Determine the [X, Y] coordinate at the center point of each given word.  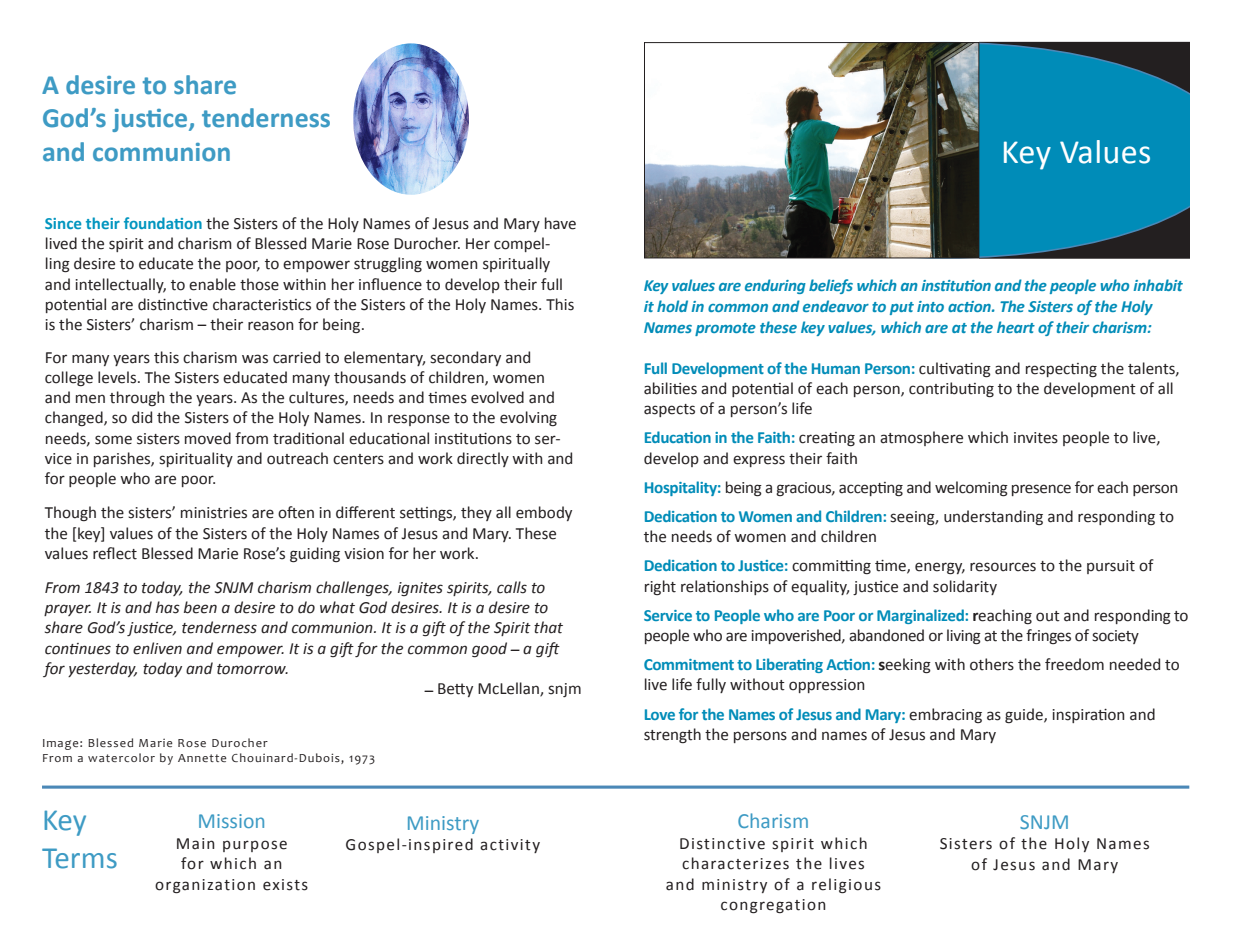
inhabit [1158, 285]
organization [205, 886]
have [560, 223]
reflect [115, 553]
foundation [163, 223]
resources [1003, 567]
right [660, 587]
